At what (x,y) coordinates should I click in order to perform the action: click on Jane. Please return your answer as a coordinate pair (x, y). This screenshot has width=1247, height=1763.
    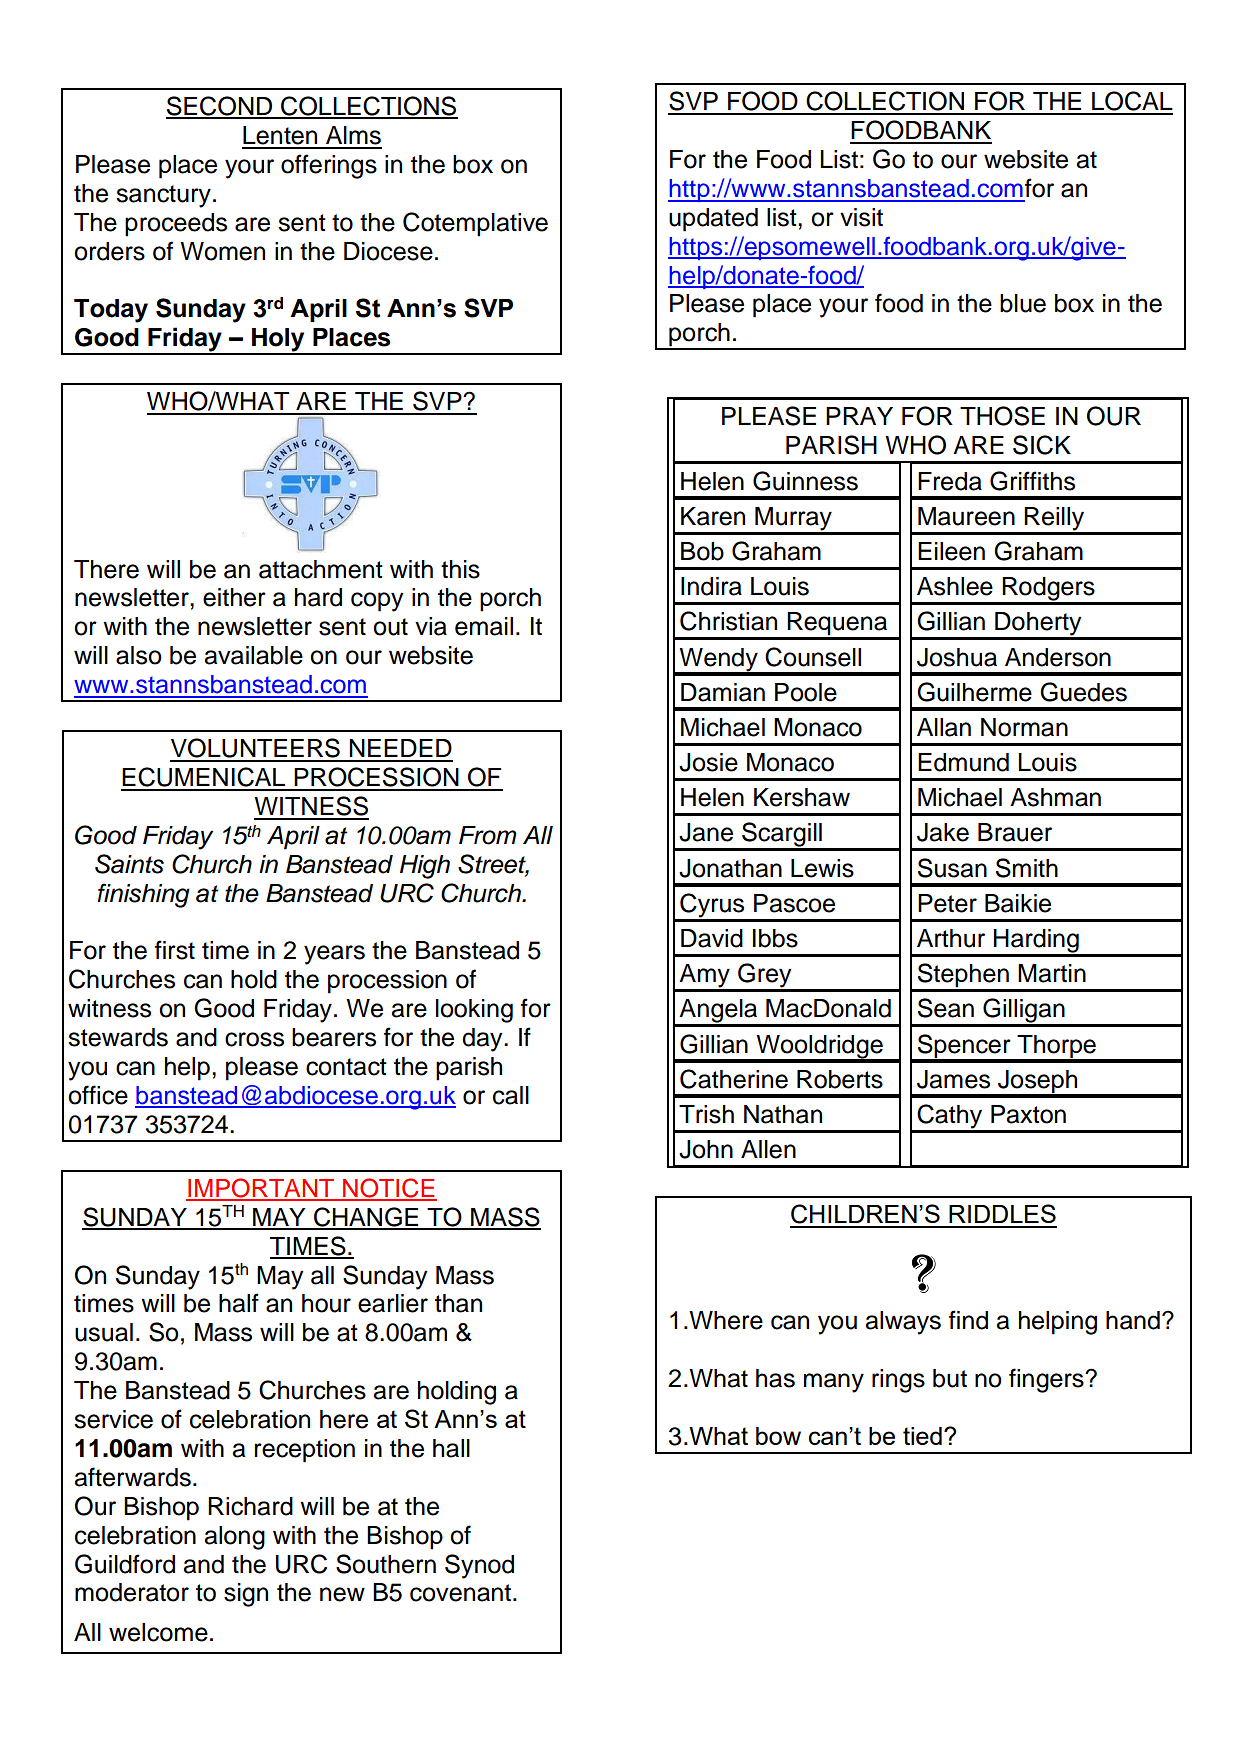
    Looking at the image, I should click on (706, 832).
